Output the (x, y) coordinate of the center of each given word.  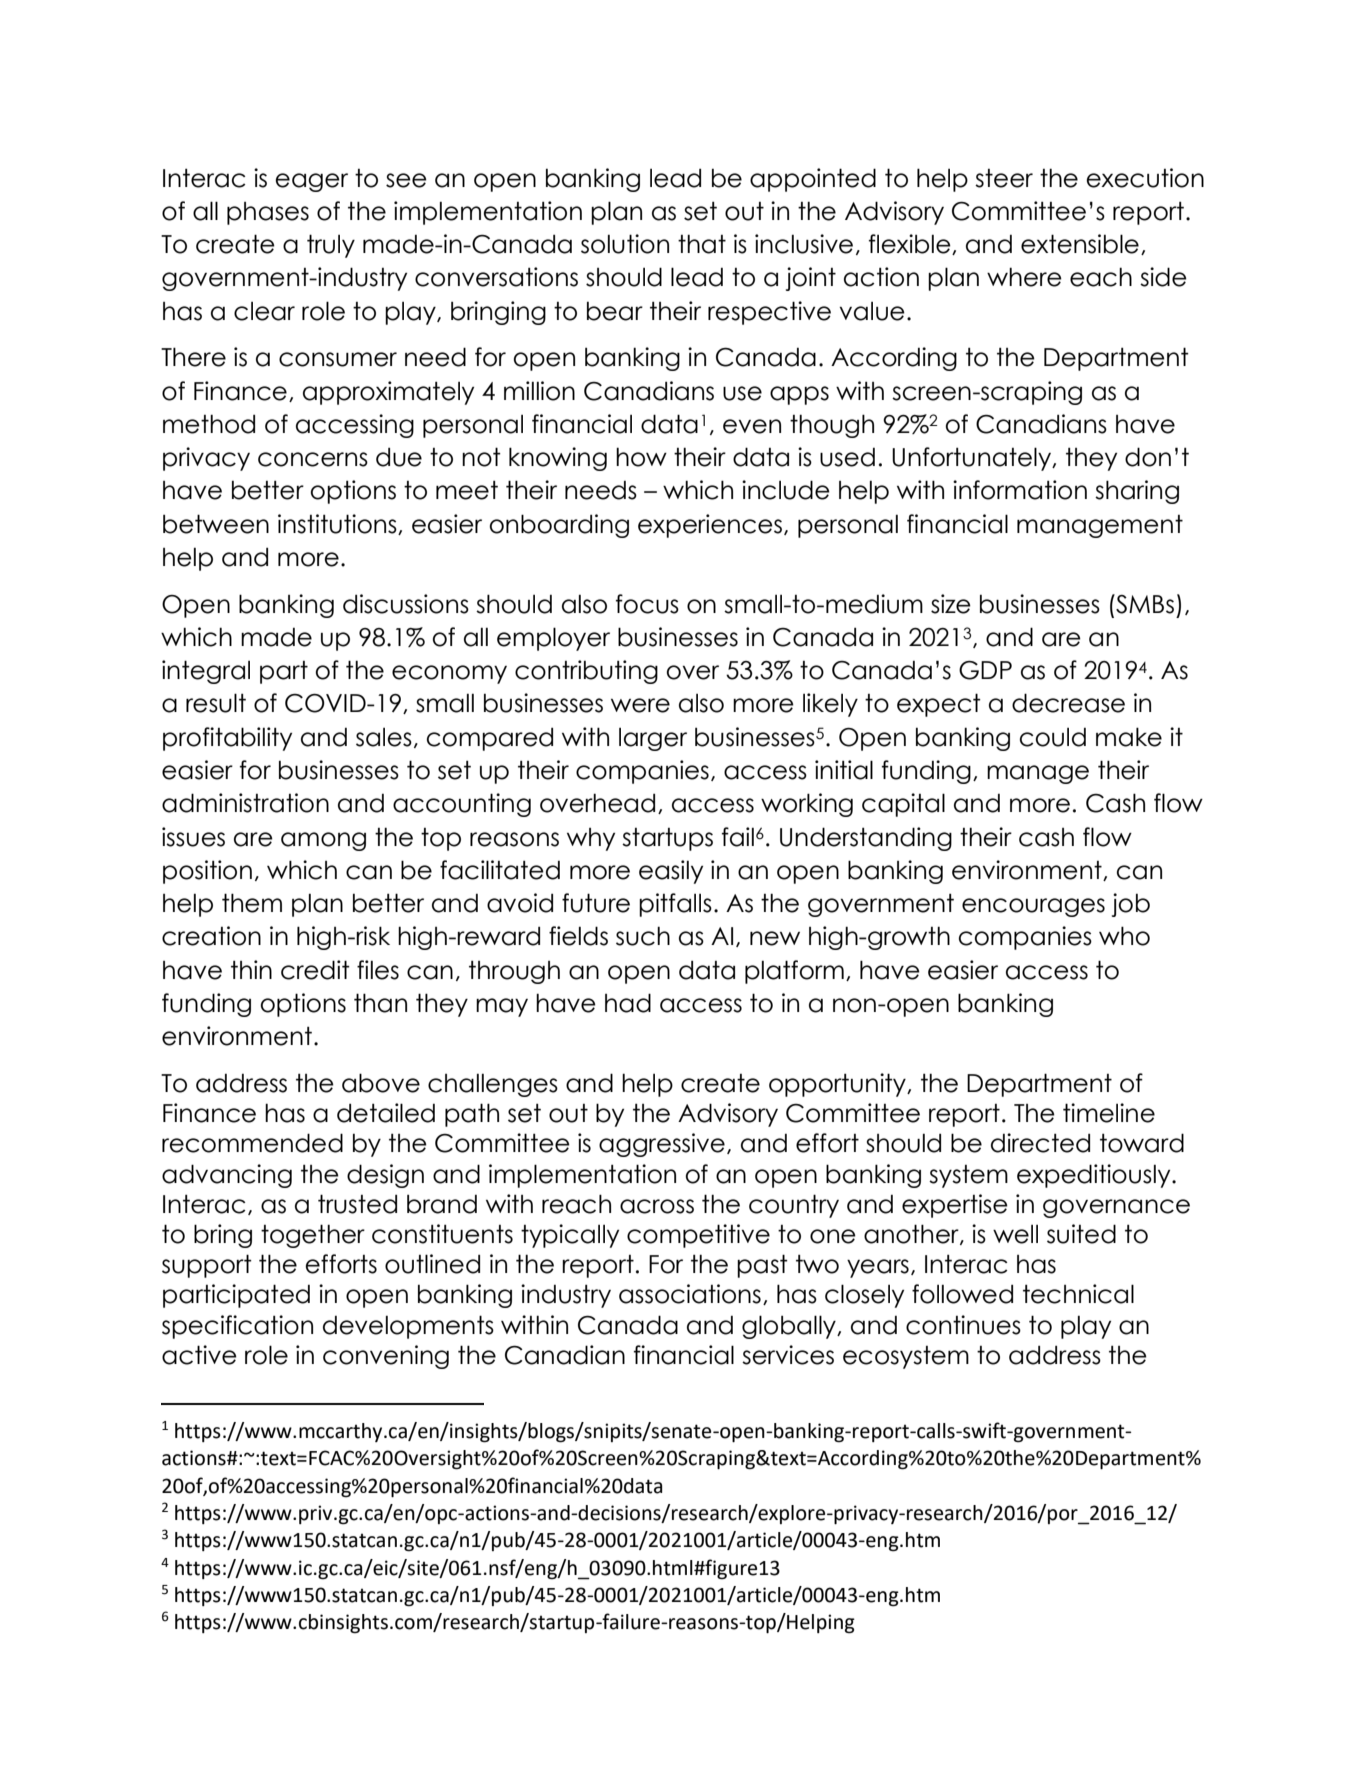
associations (690, 1294)
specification (237, 1327)
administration (245, 803)
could (1053, 737)
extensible (1080, 244)
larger (653, 739)
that (702, 244)
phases (268, 213)
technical (1078, 1294)
